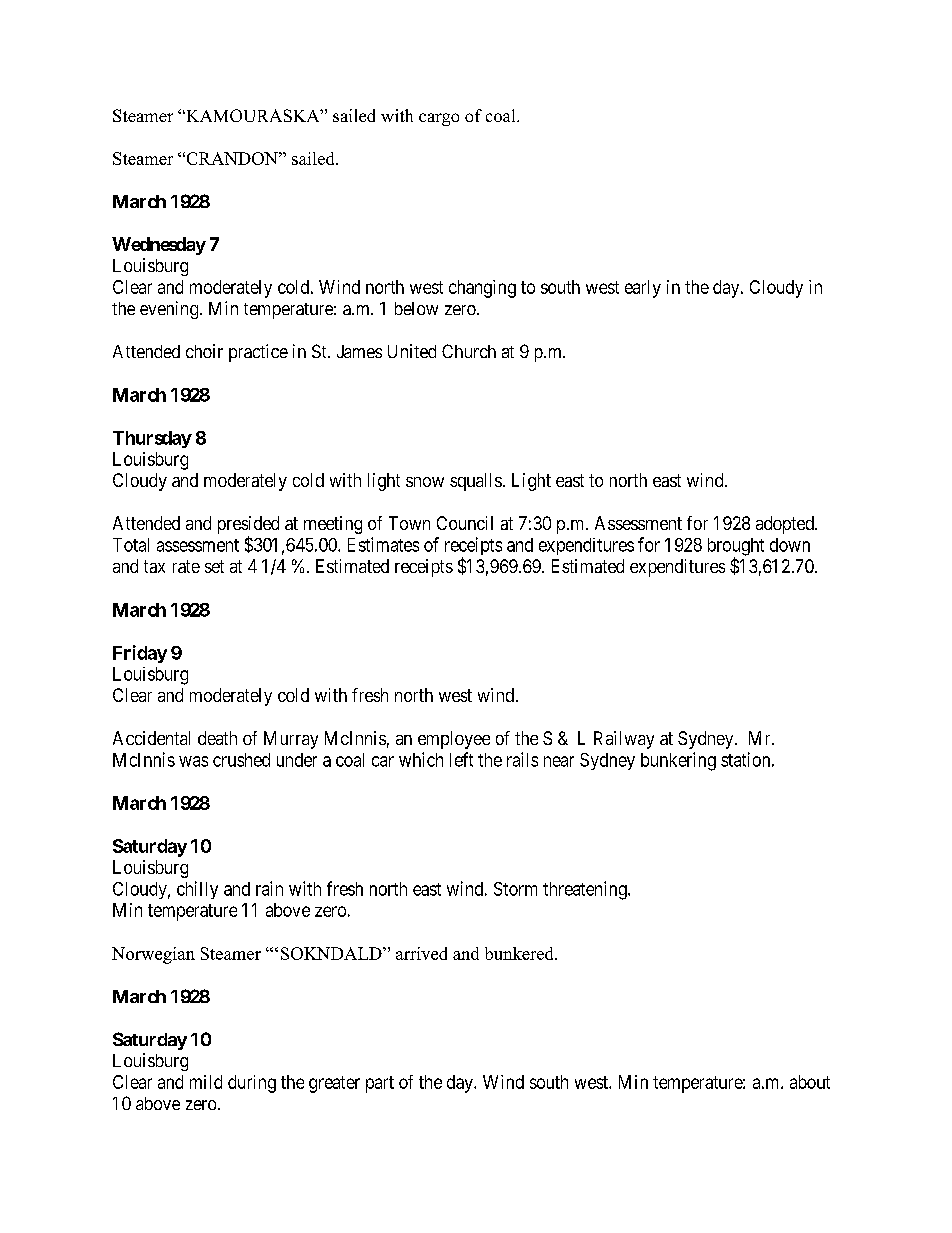 This screenshot has height=1233, width=952. Describe the element at coordinates (248, 526) in the screenshot. I see `presided` at that location.
